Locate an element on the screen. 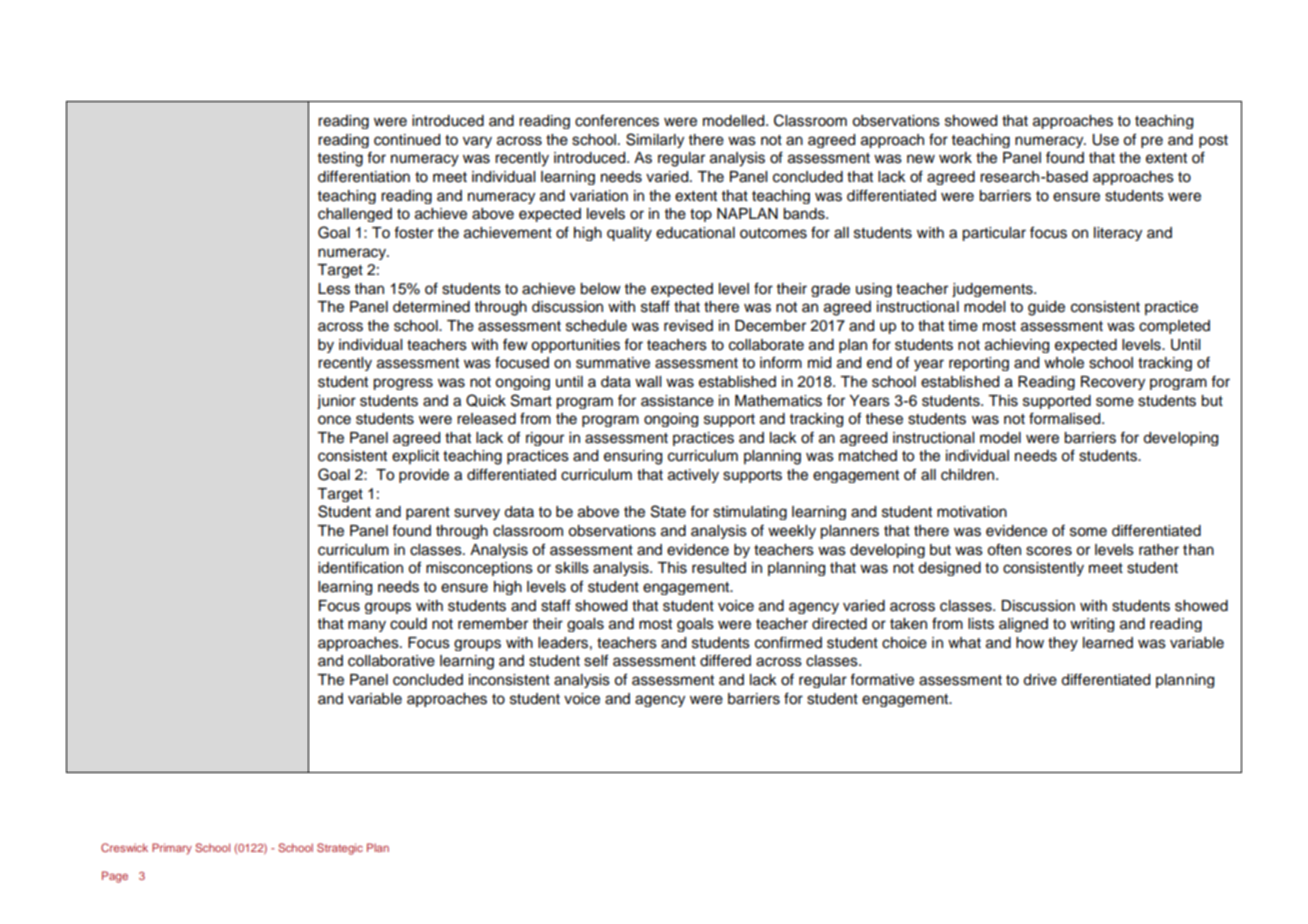 The image size is (1308, 924). Primary is located at coordinates (172, 849).
